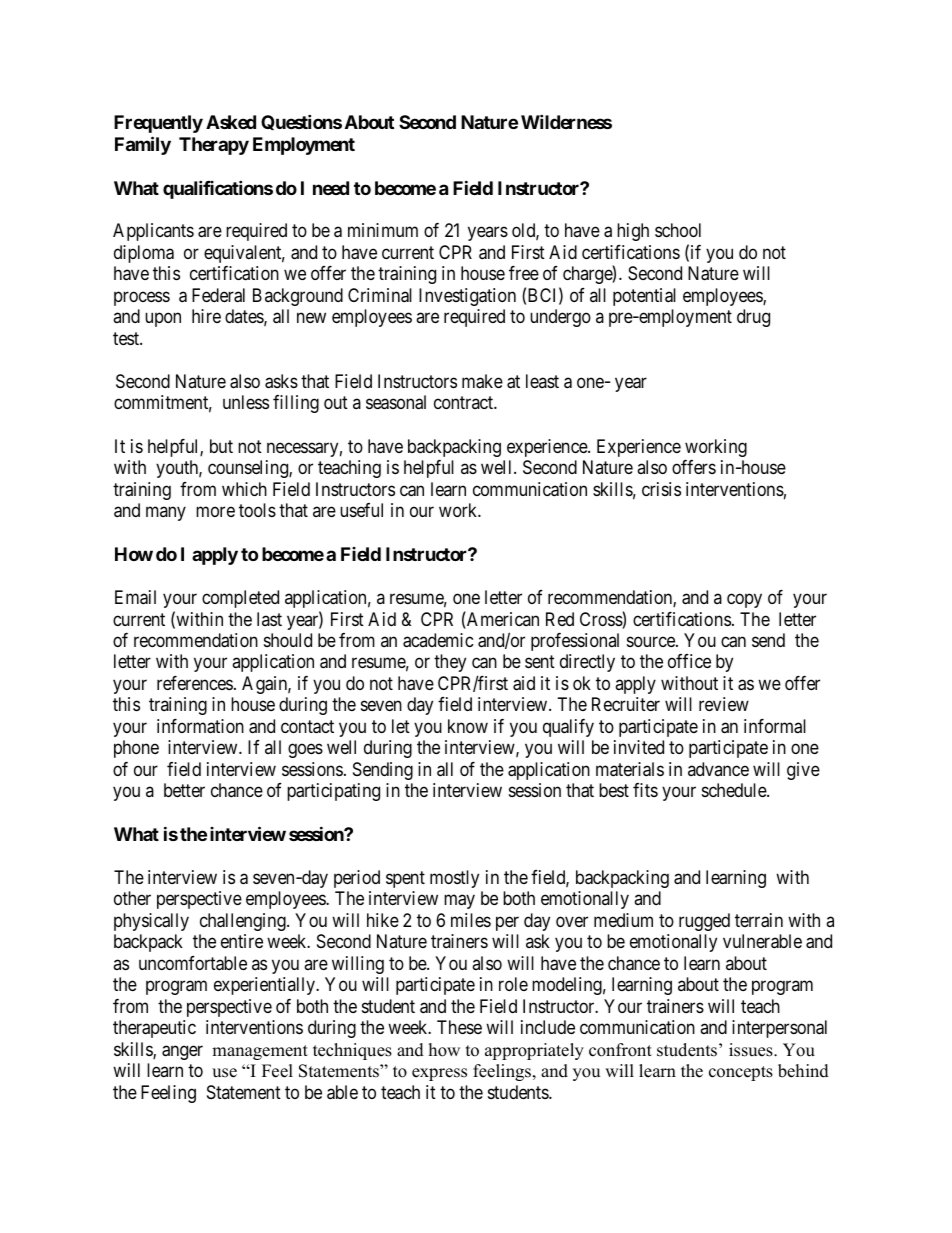  What do you see at coordinates (661, 489) in the screenshot?
I see `crisis` at bounding box center [661, 489].
